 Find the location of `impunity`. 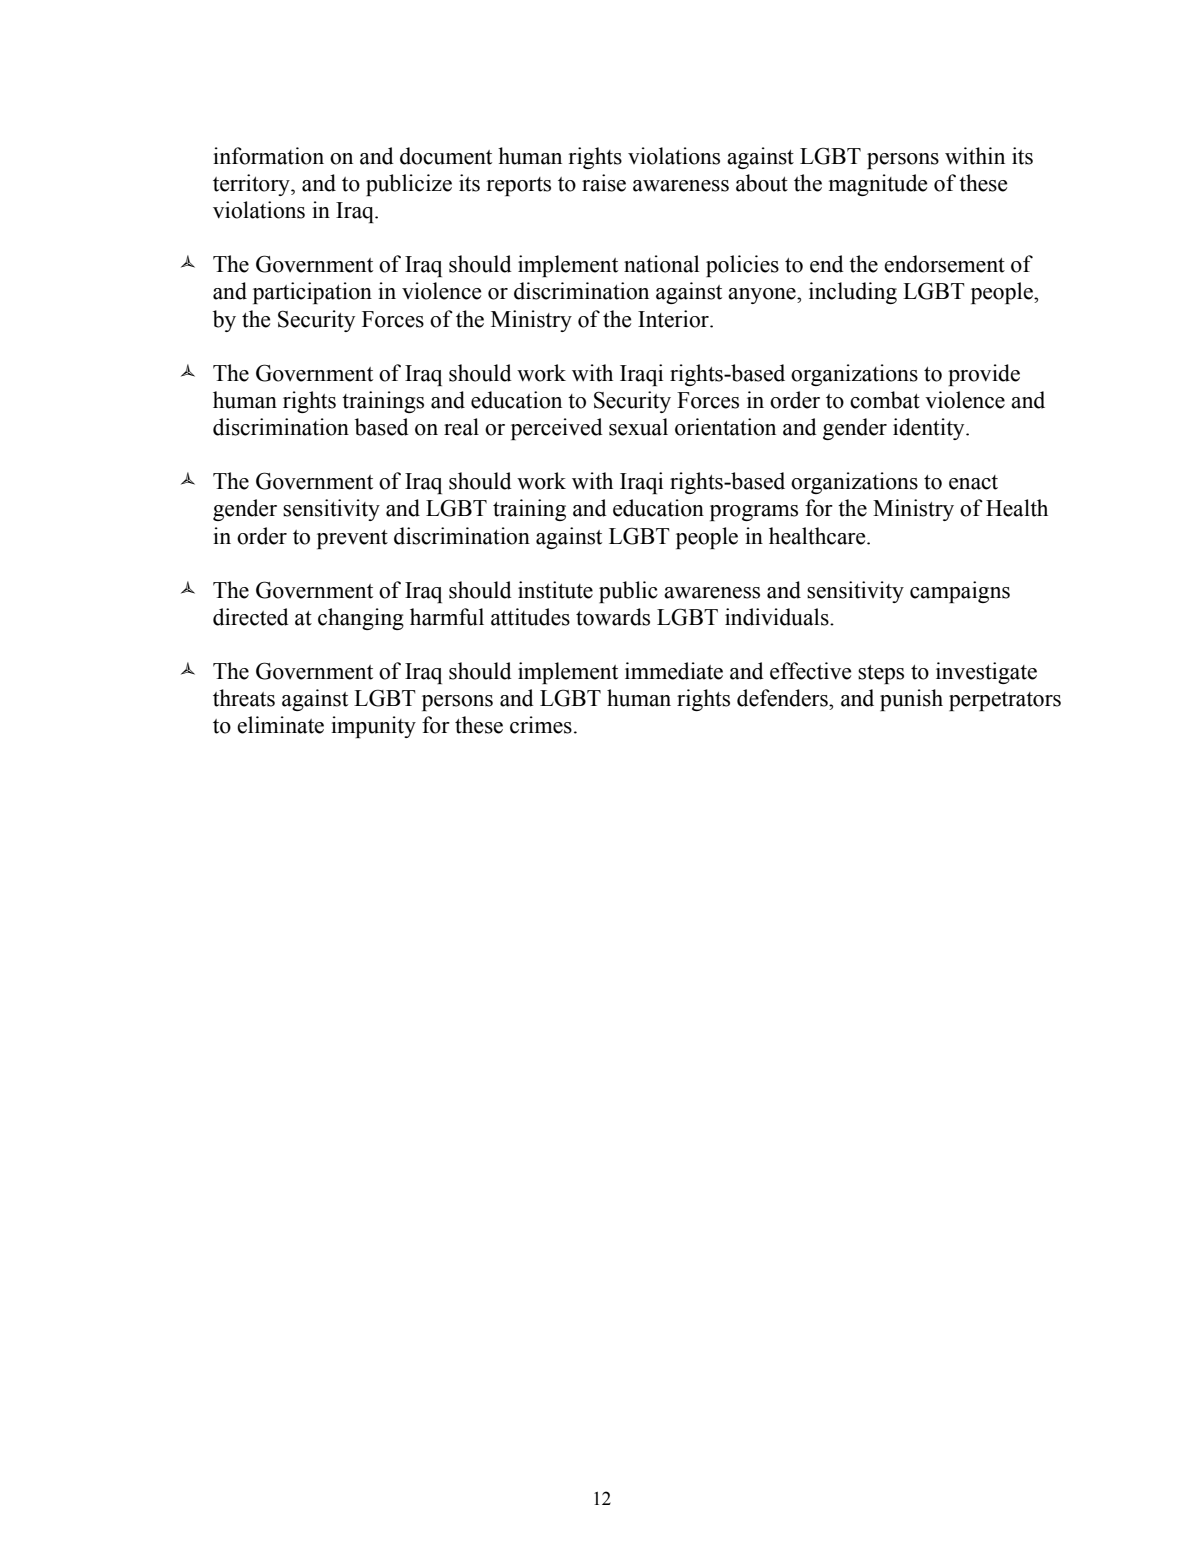

impunity is located at coordinates (373, 727).
